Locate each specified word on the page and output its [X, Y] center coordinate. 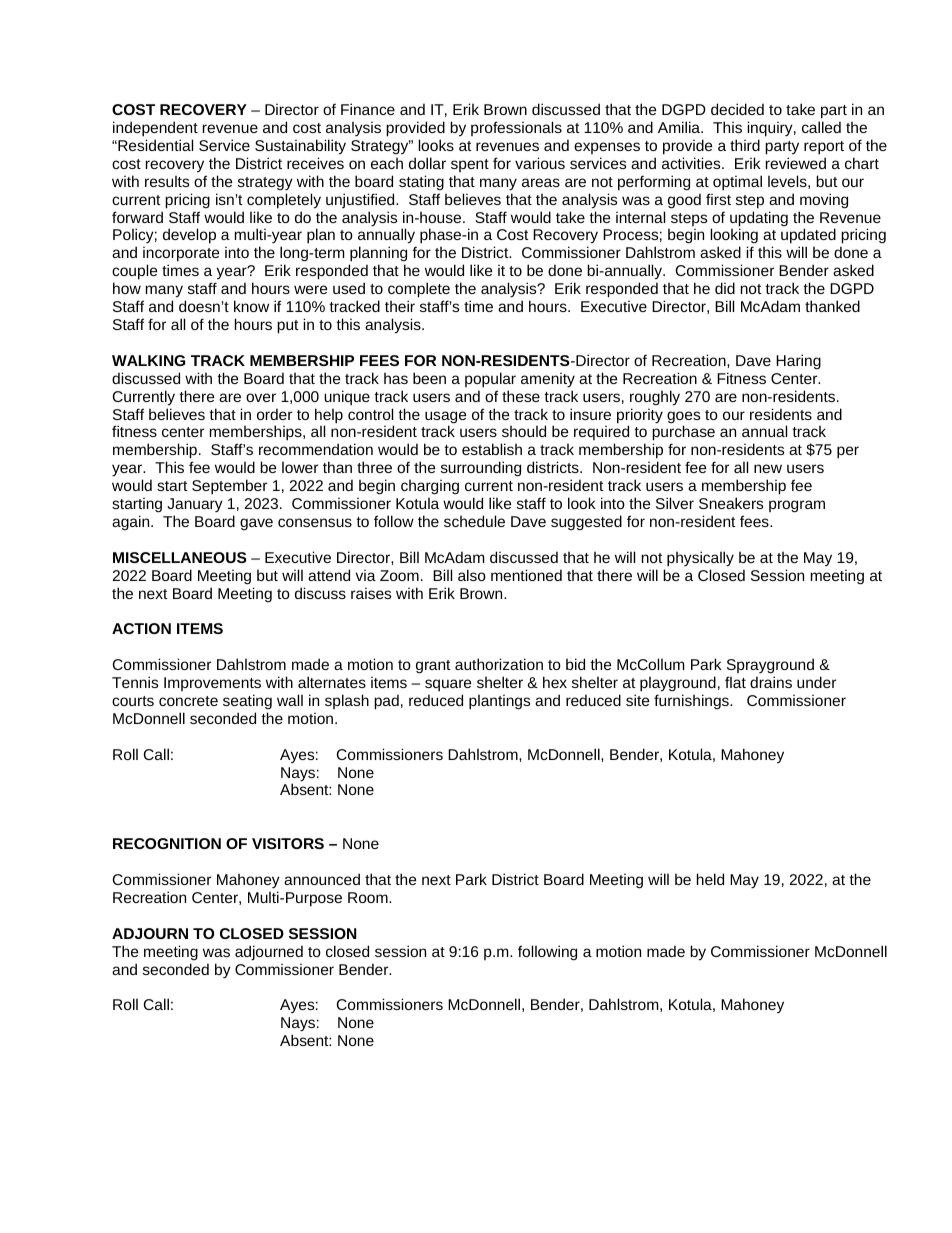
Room [369, 897]
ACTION [141, 628]
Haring [798, 361]
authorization [499, 664]
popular [490, 380]
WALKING [148, 360]
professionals [516, 128]
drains [771, 682]
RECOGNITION [167, 843]
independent [155, 129]
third [745, 145]
